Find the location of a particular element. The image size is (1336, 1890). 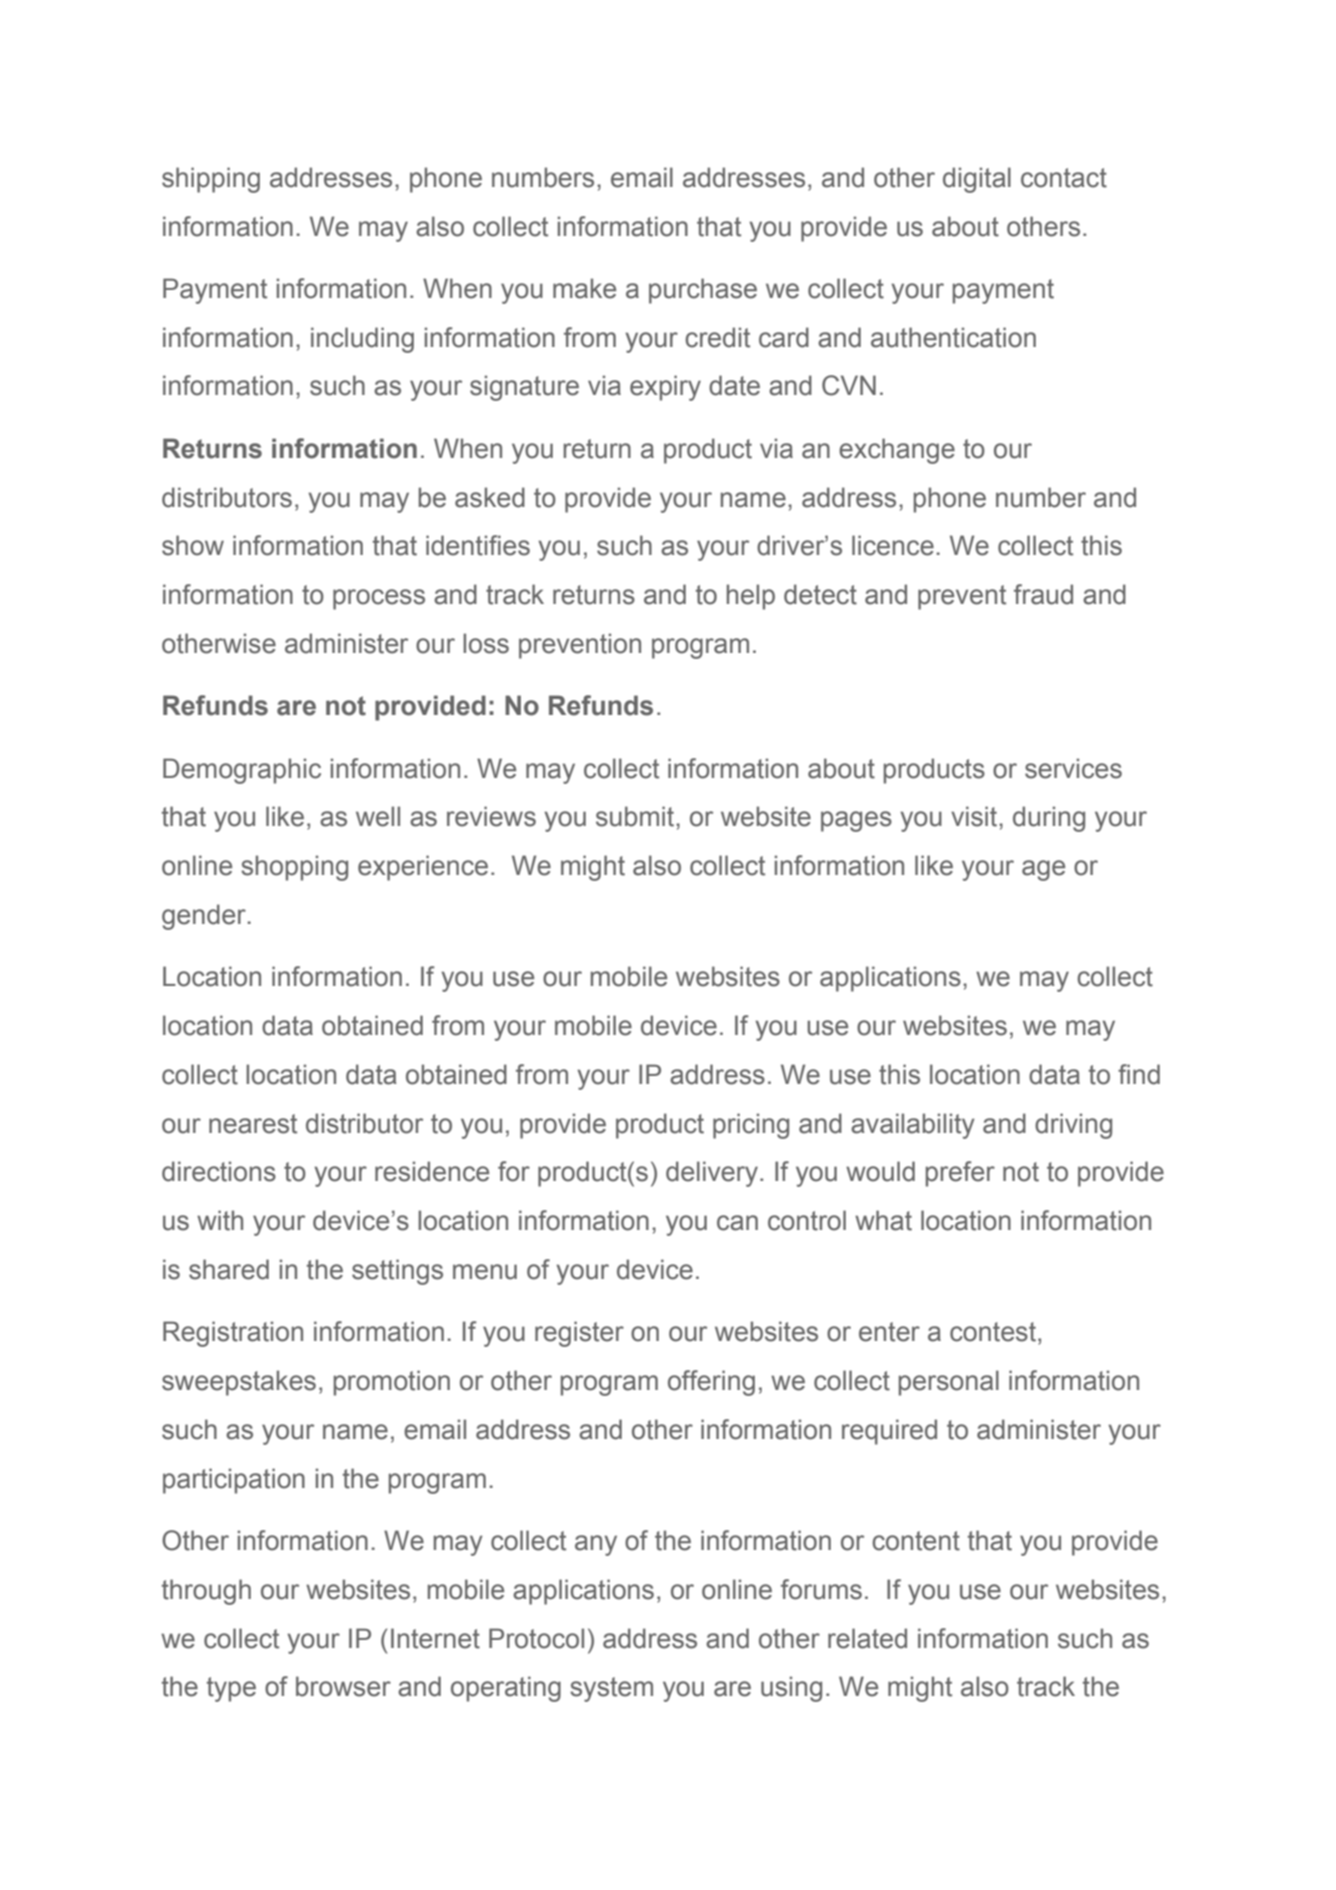

shopping is located at coordinates (294, 868).
